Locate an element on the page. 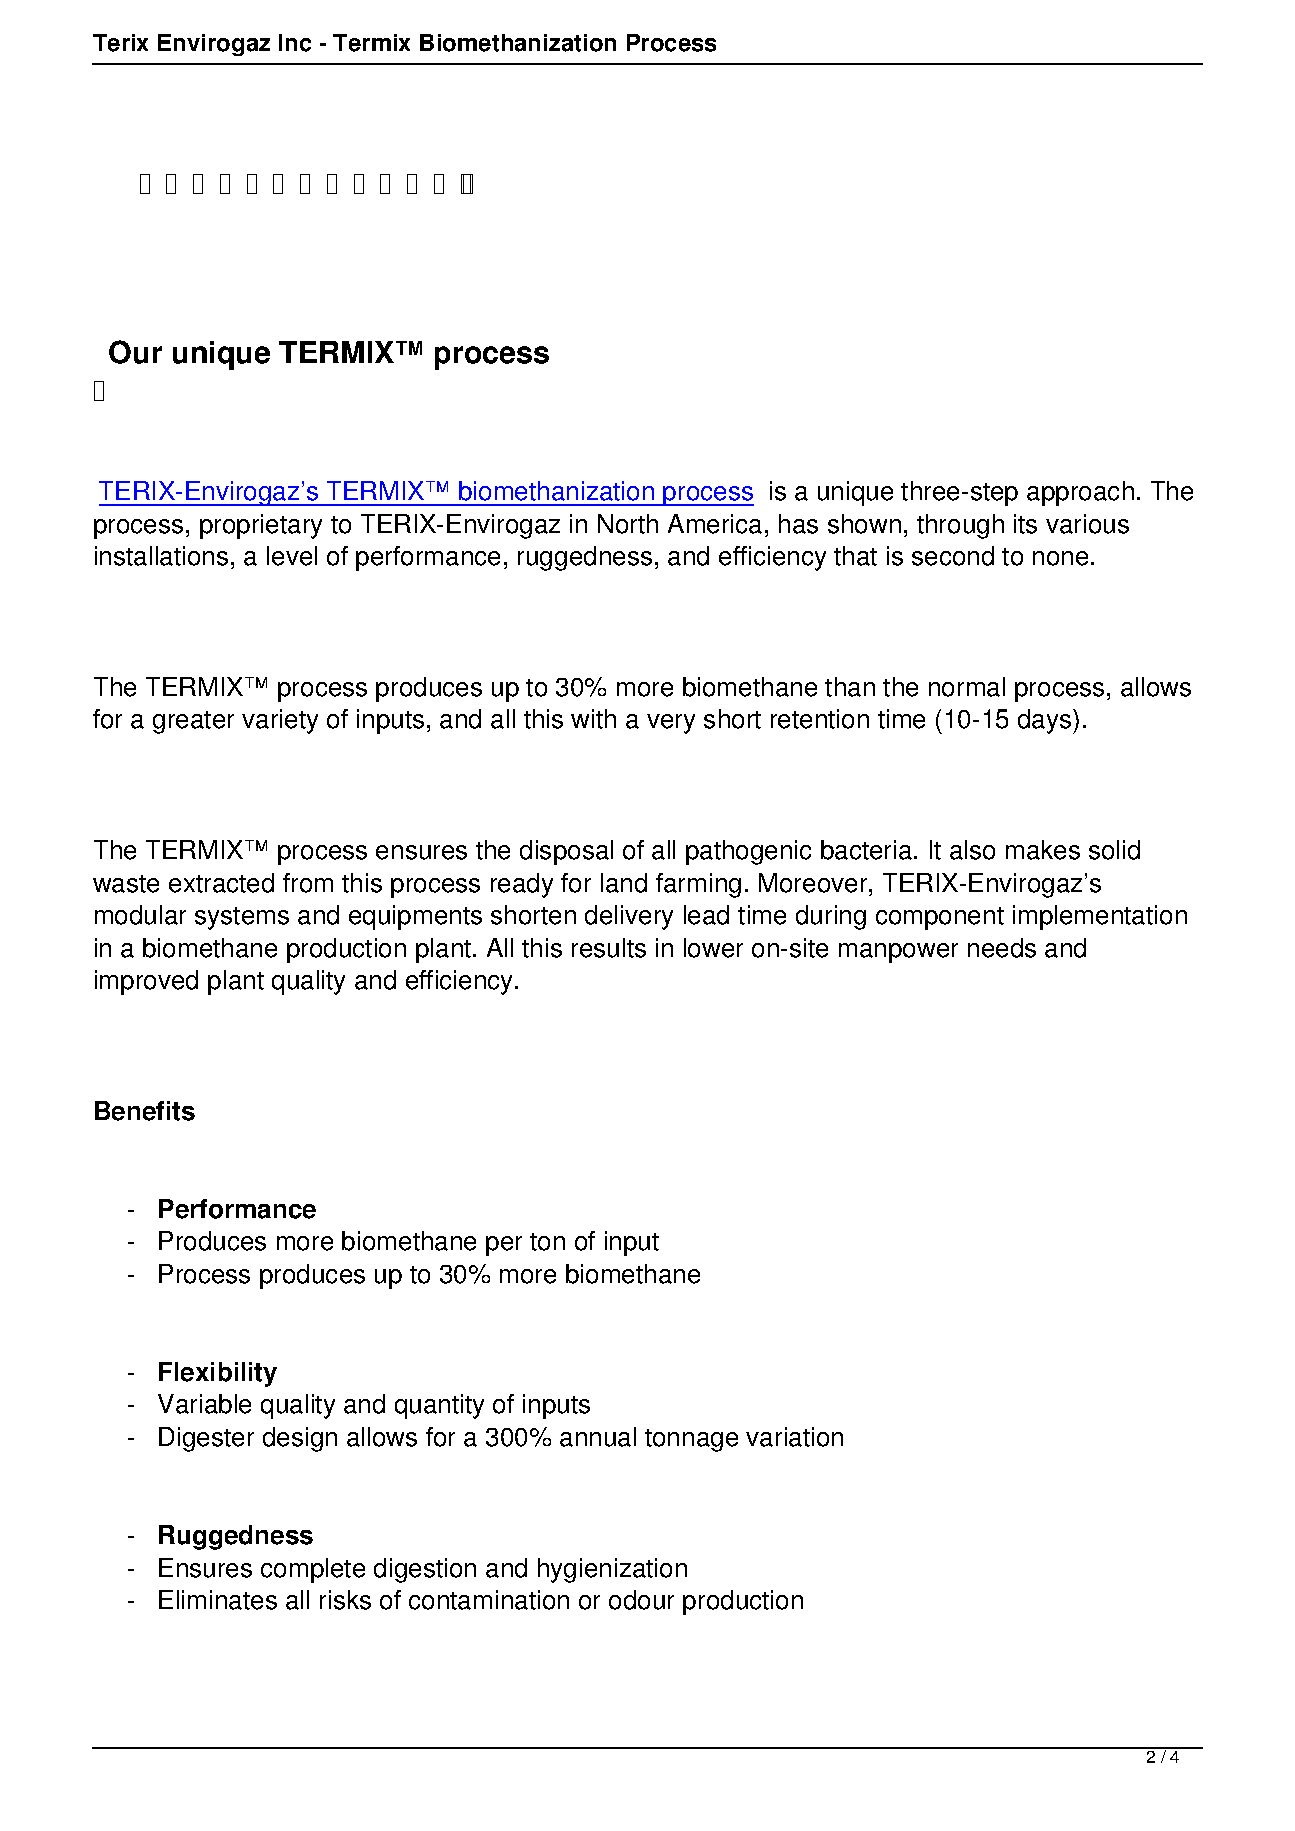  Eliminates is located at coordinates (218, 1600).
